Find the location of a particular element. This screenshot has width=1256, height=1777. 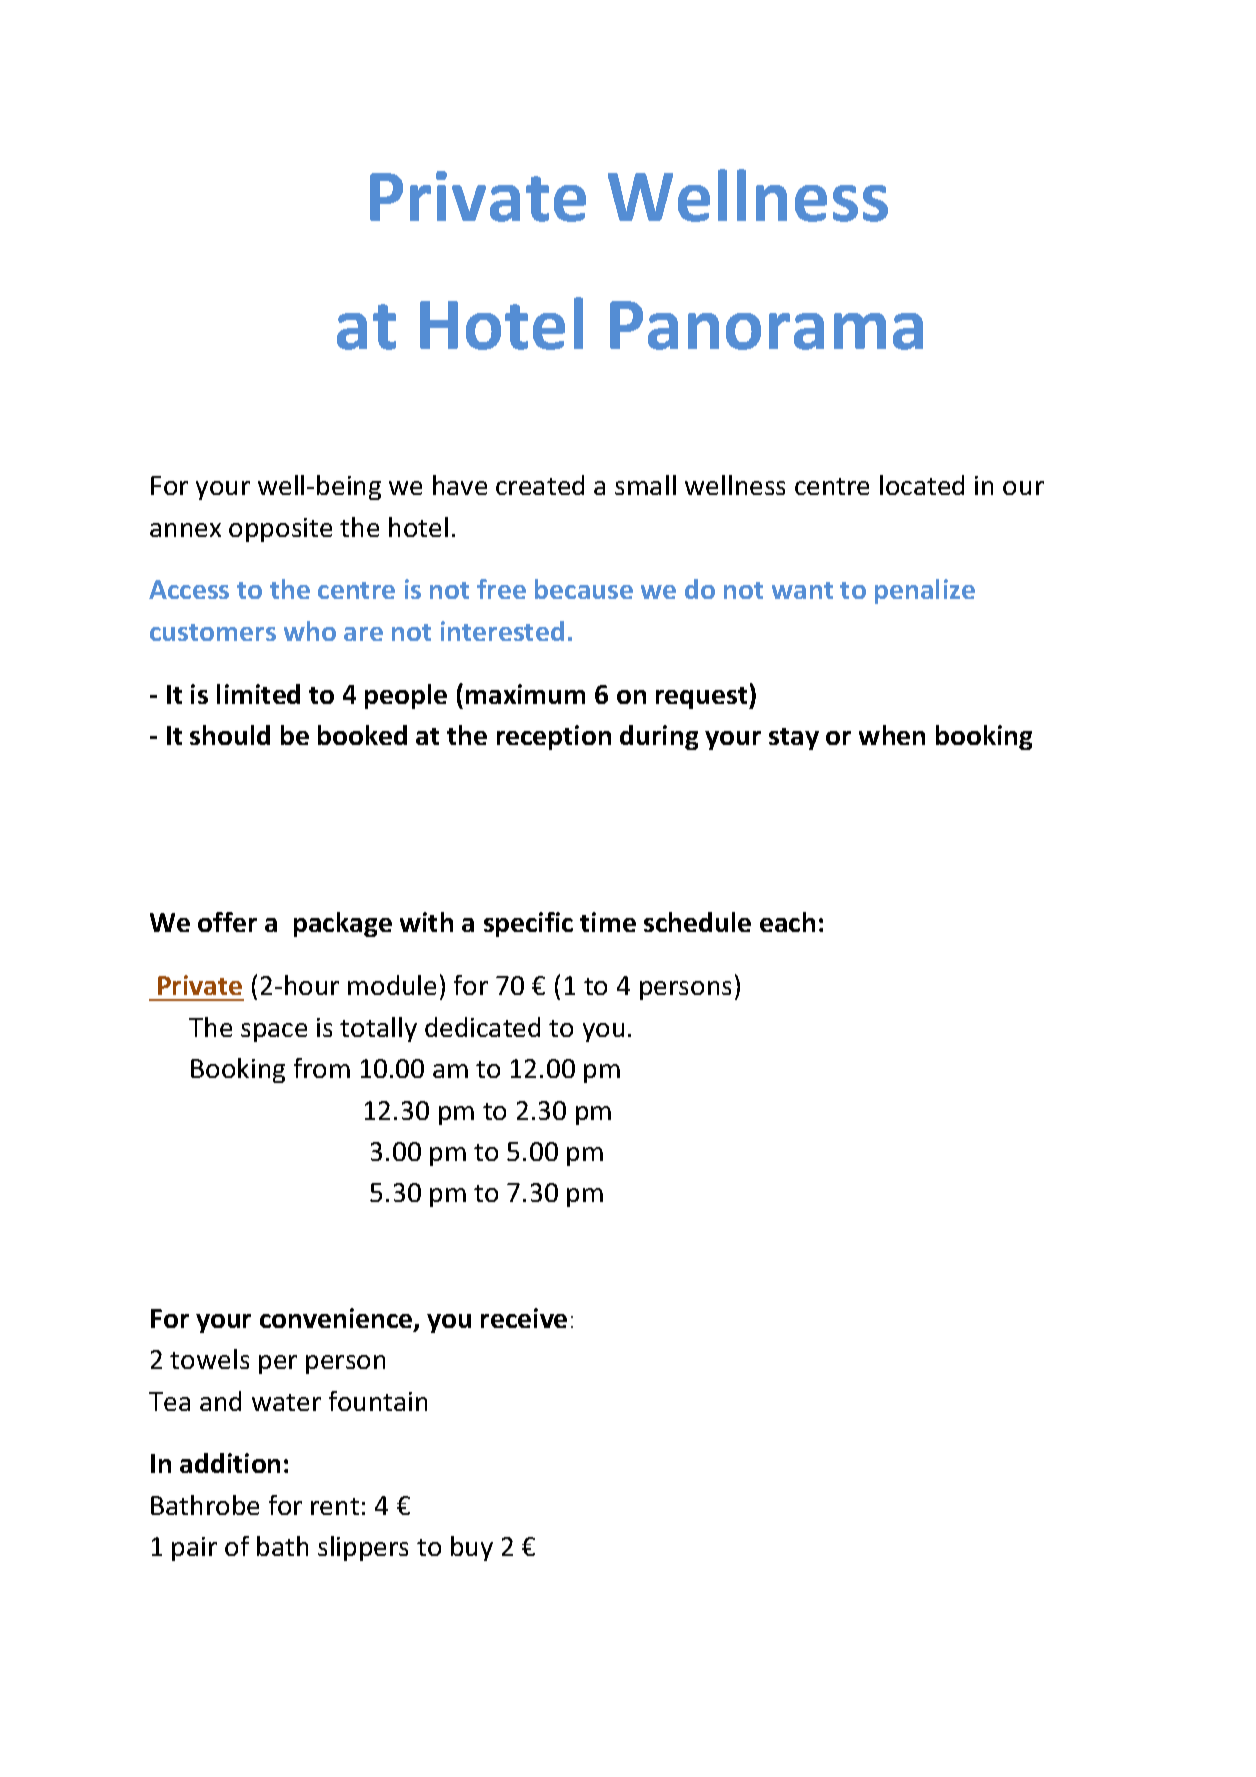

each is located at coordinates (787, 922).
